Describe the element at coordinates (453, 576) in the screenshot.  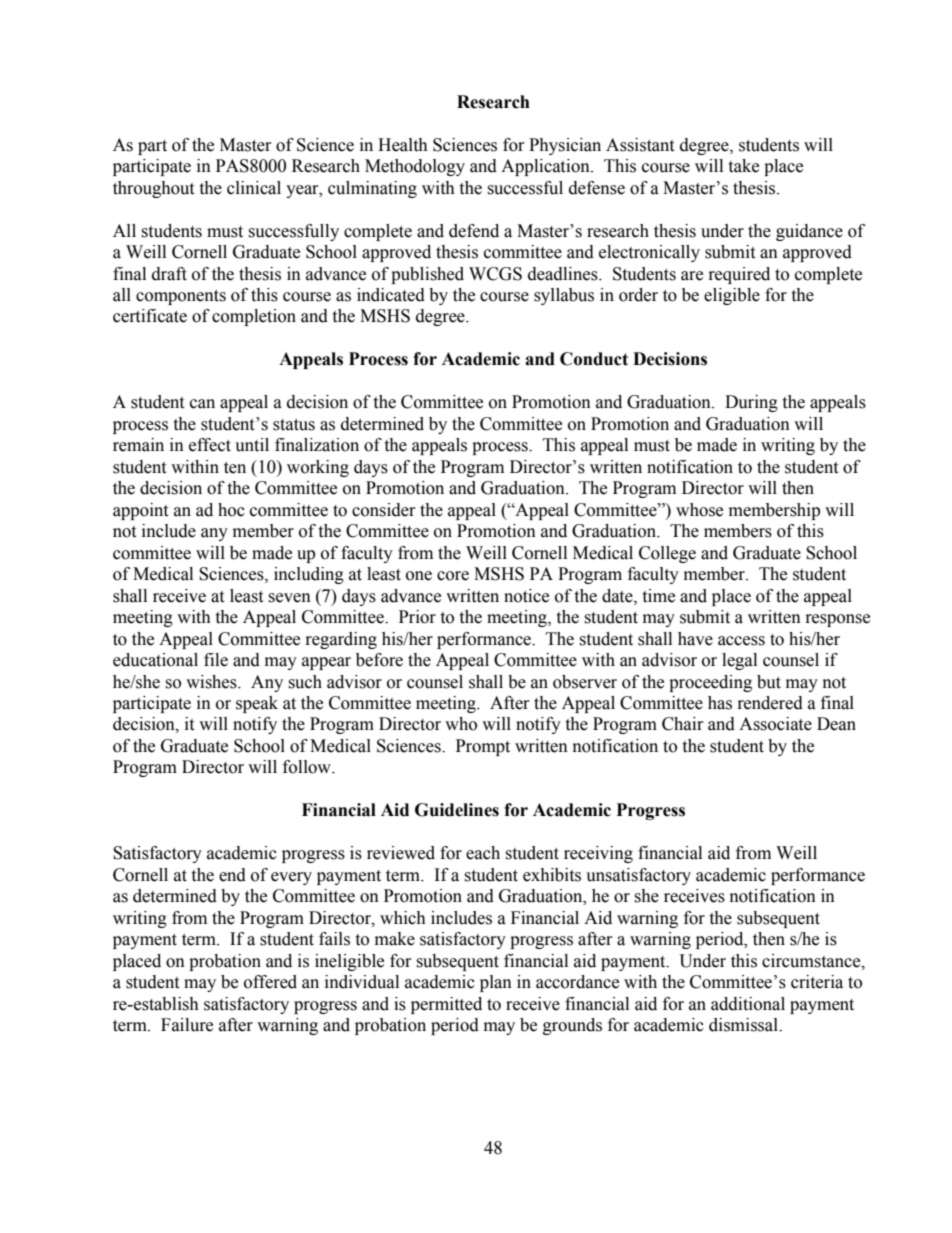
I see `core` at that location.
